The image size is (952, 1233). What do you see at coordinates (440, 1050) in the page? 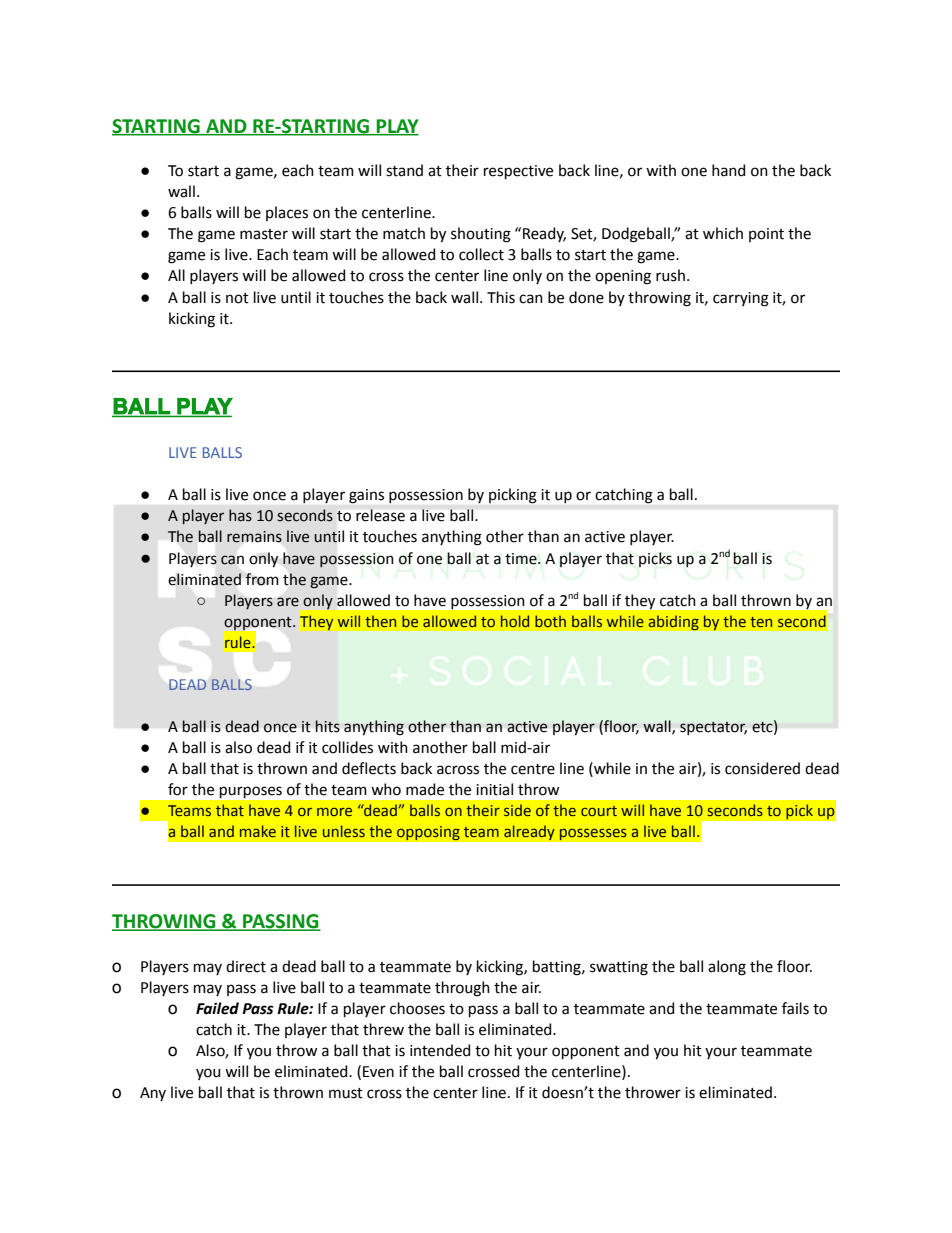
I see `intended` at bounding box center [440, 1050].
